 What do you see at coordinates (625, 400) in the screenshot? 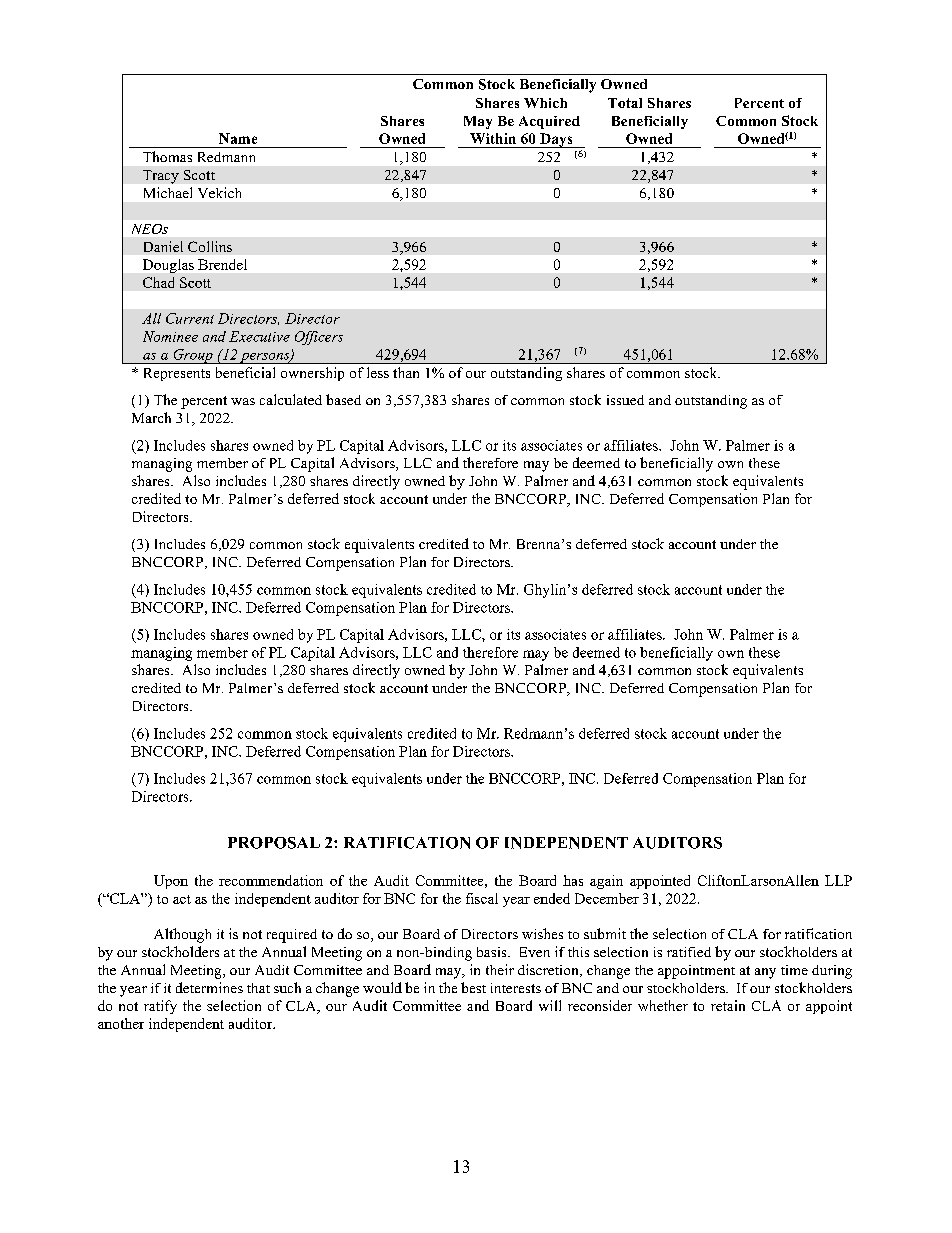
I see `issued` at bounding box center [625, 400].
